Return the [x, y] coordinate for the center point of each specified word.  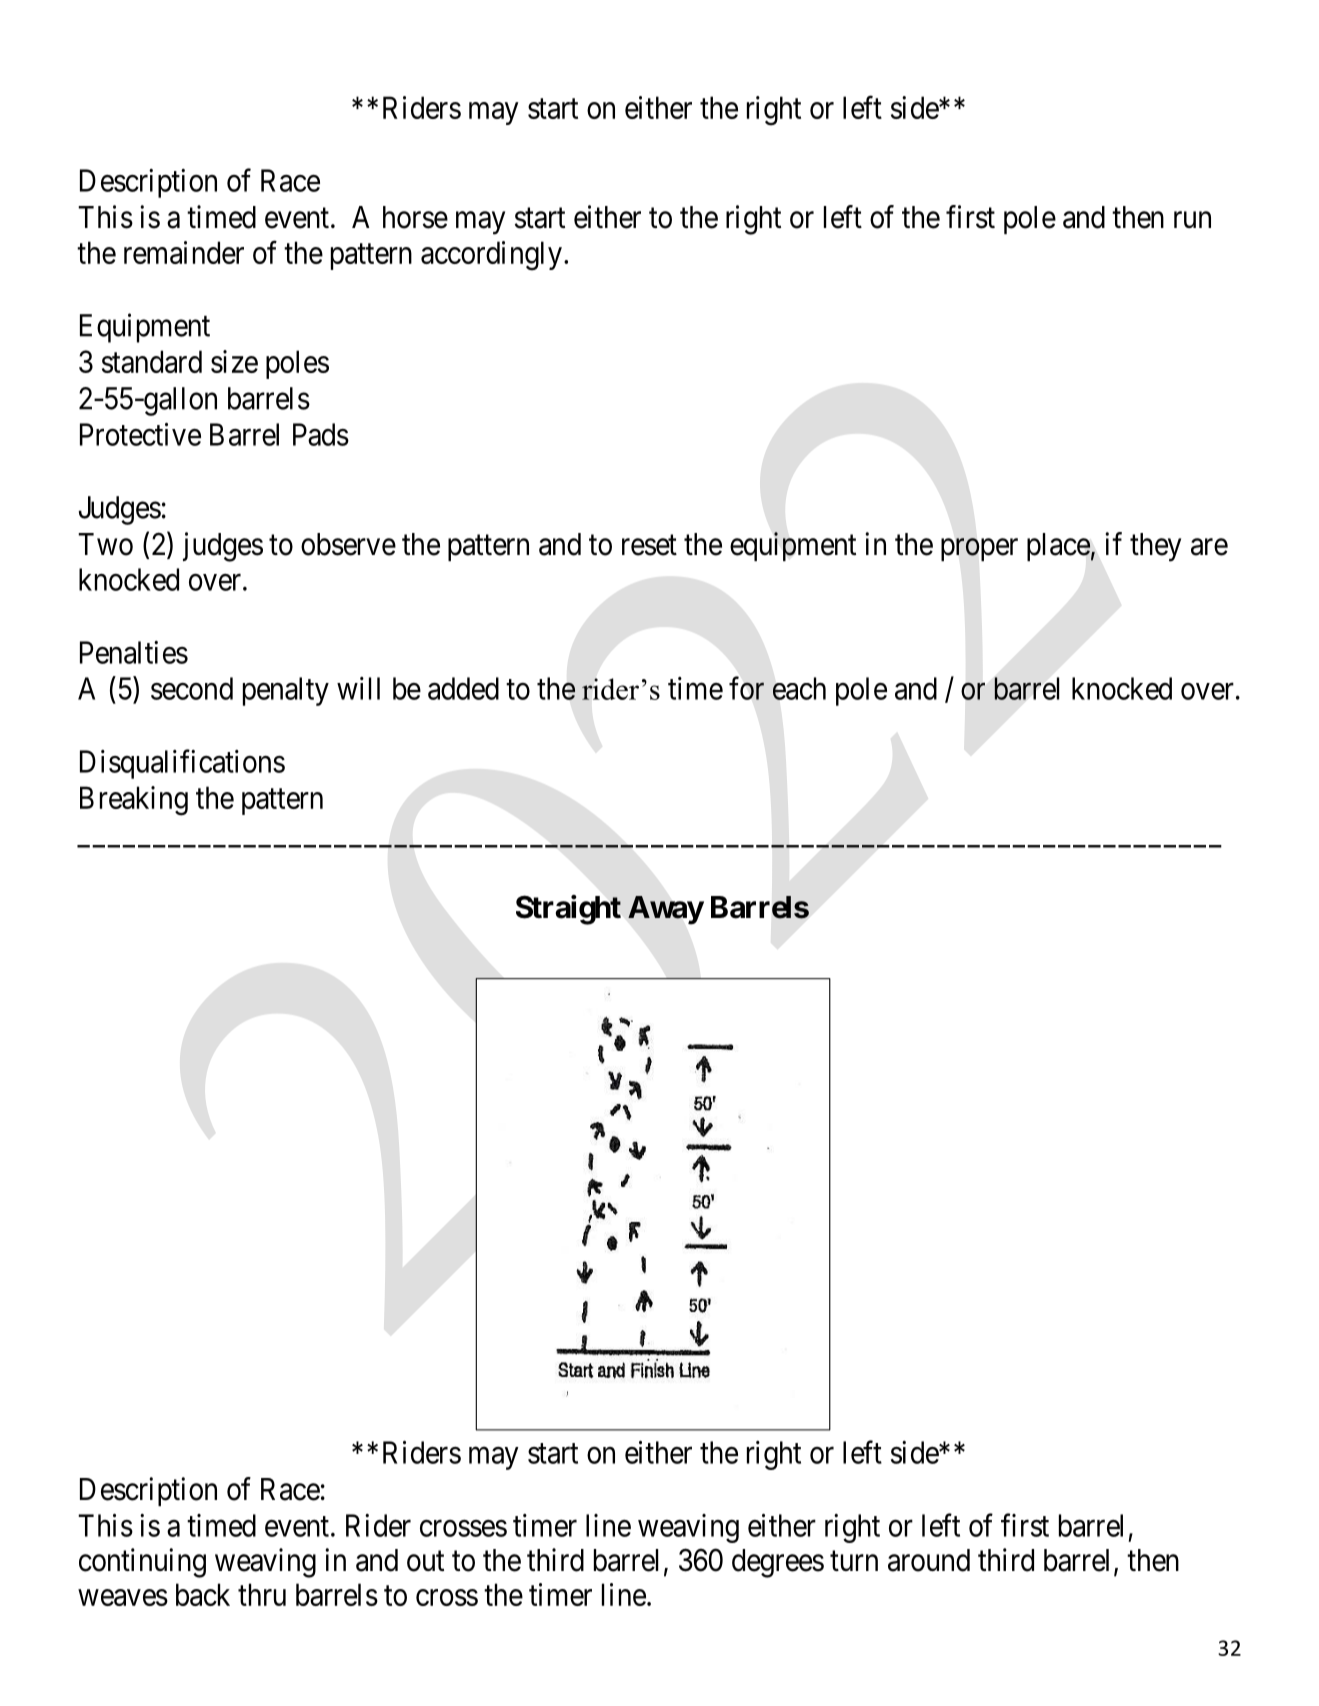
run [1192, 220]
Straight [568, 910]
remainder [184, 252]
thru [262, 1594]
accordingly [491, 256]
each [799, 688]
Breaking [134, 801]
